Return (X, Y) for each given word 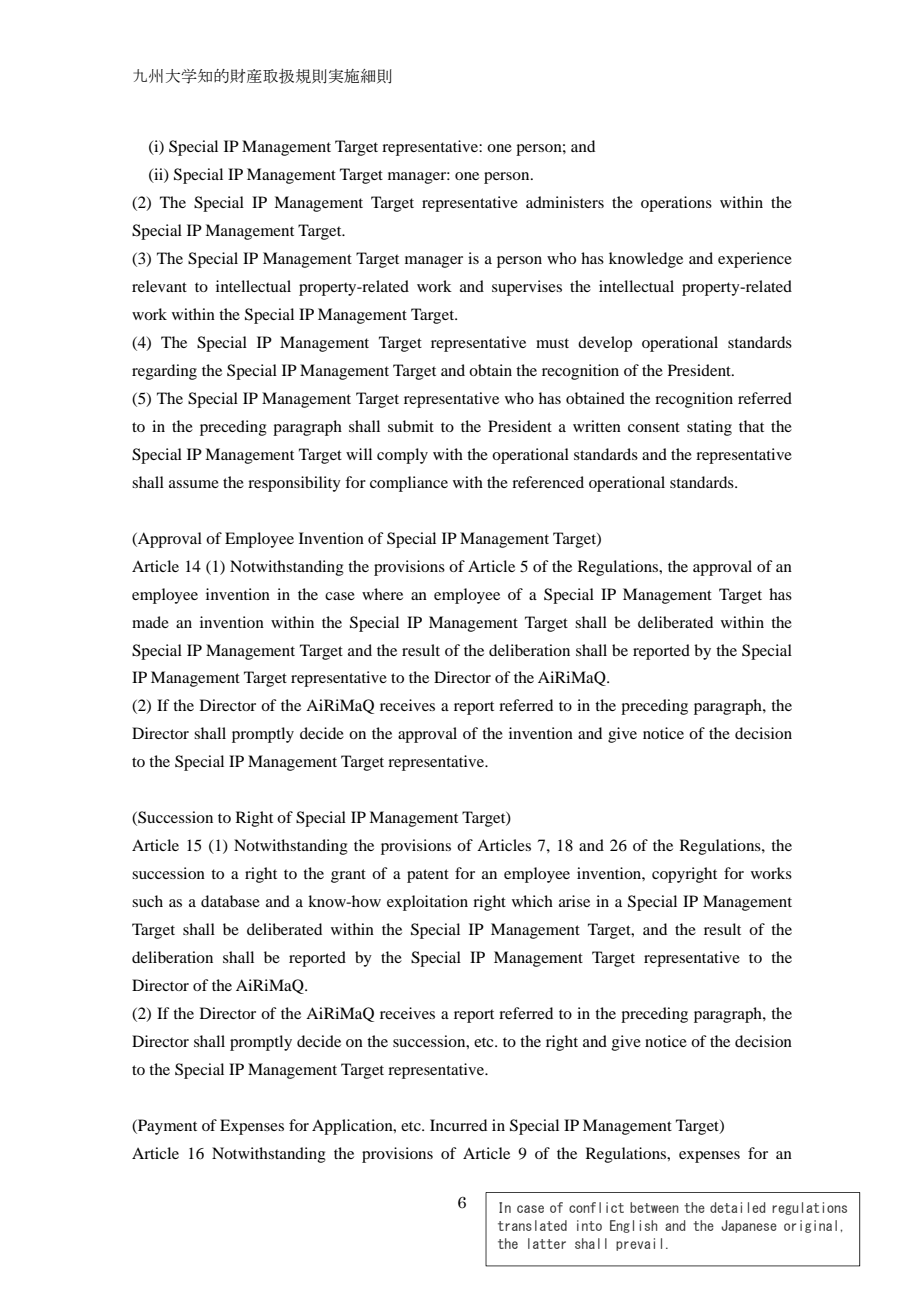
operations (676, 204)
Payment (166, 1127)
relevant (159, 286)
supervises (527, 288)
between (654, 1207)
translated (532, 1225)
